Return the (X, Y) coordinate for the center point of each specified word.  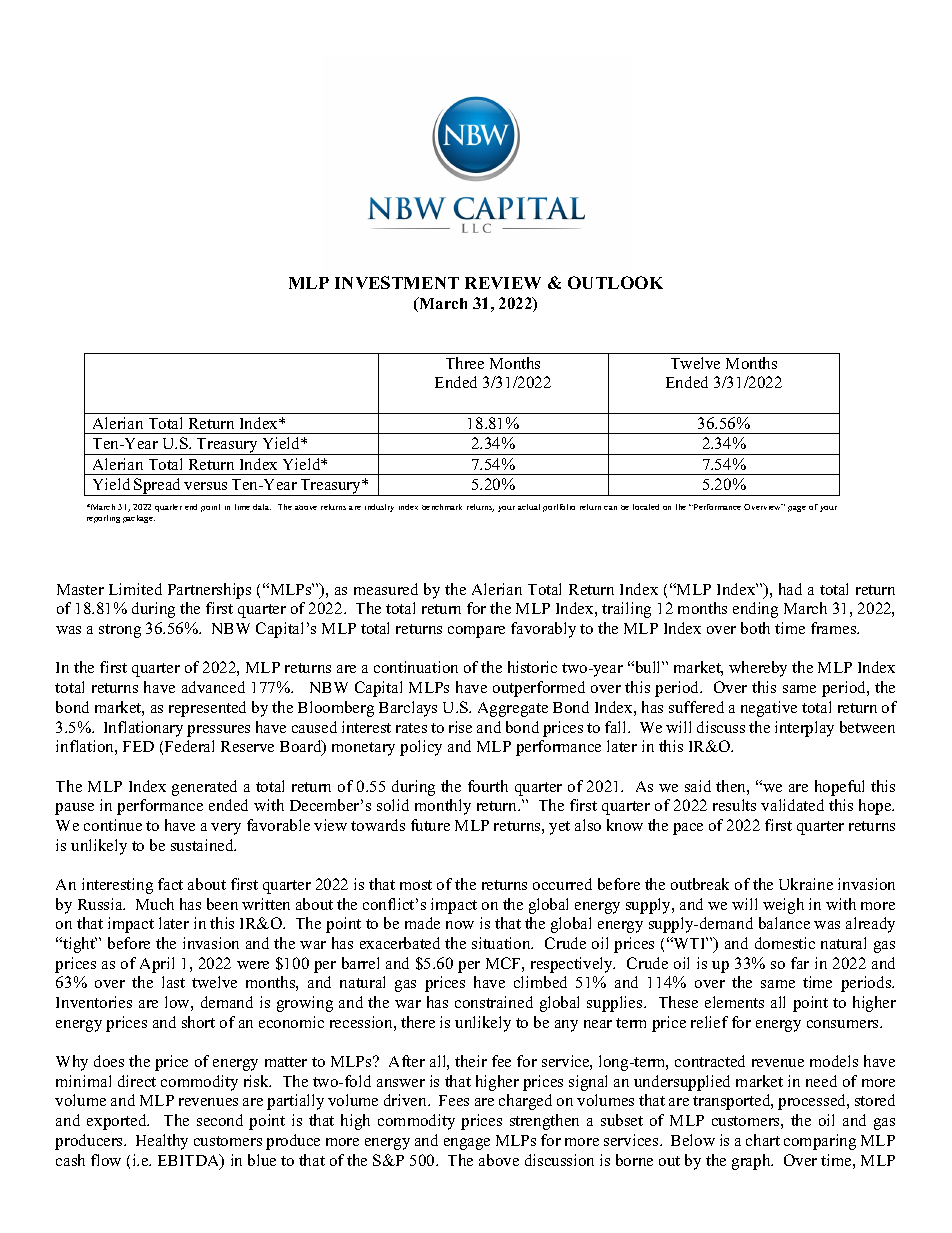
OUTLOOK (615, 282)
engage (467, 1144)
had (790, 589)
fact (170, 884)
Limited (135, 589)
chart (763, 1140)
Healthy (162, 1142)
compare (476, 632)
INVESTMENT (397, 282)
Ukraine (806, 884)
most (416, 885)
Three (465, 363)
